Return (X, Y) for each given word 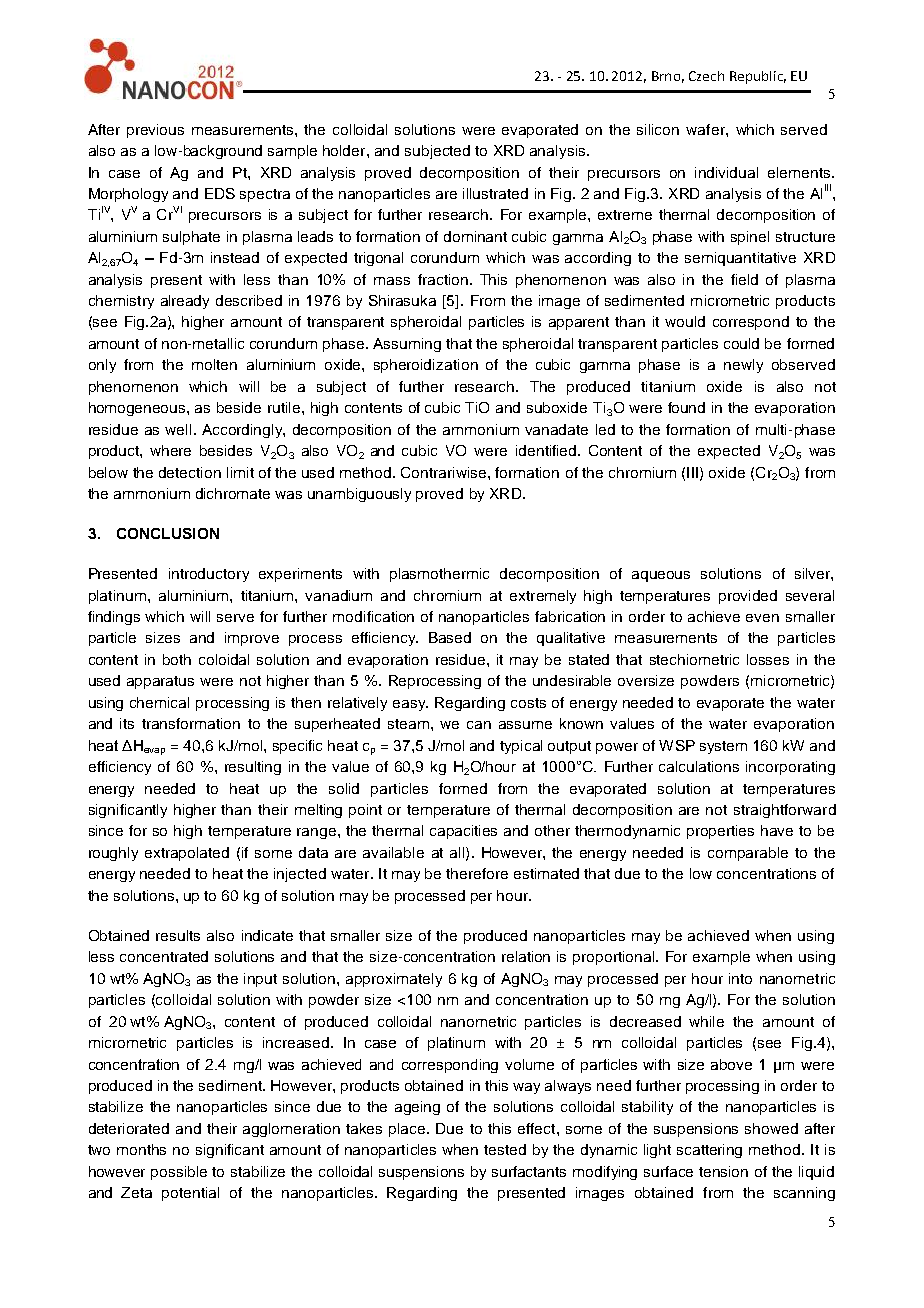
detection (190, 472)
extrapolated (187, 854)
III (692, 472)
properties (720, 832)
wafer (706, 129)
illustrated (495, 193)
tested (505, 1149)
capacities (463, 832)
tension (723, 1171)
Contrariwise (445, 472)
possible (179, 1173)
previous (155, 131)
